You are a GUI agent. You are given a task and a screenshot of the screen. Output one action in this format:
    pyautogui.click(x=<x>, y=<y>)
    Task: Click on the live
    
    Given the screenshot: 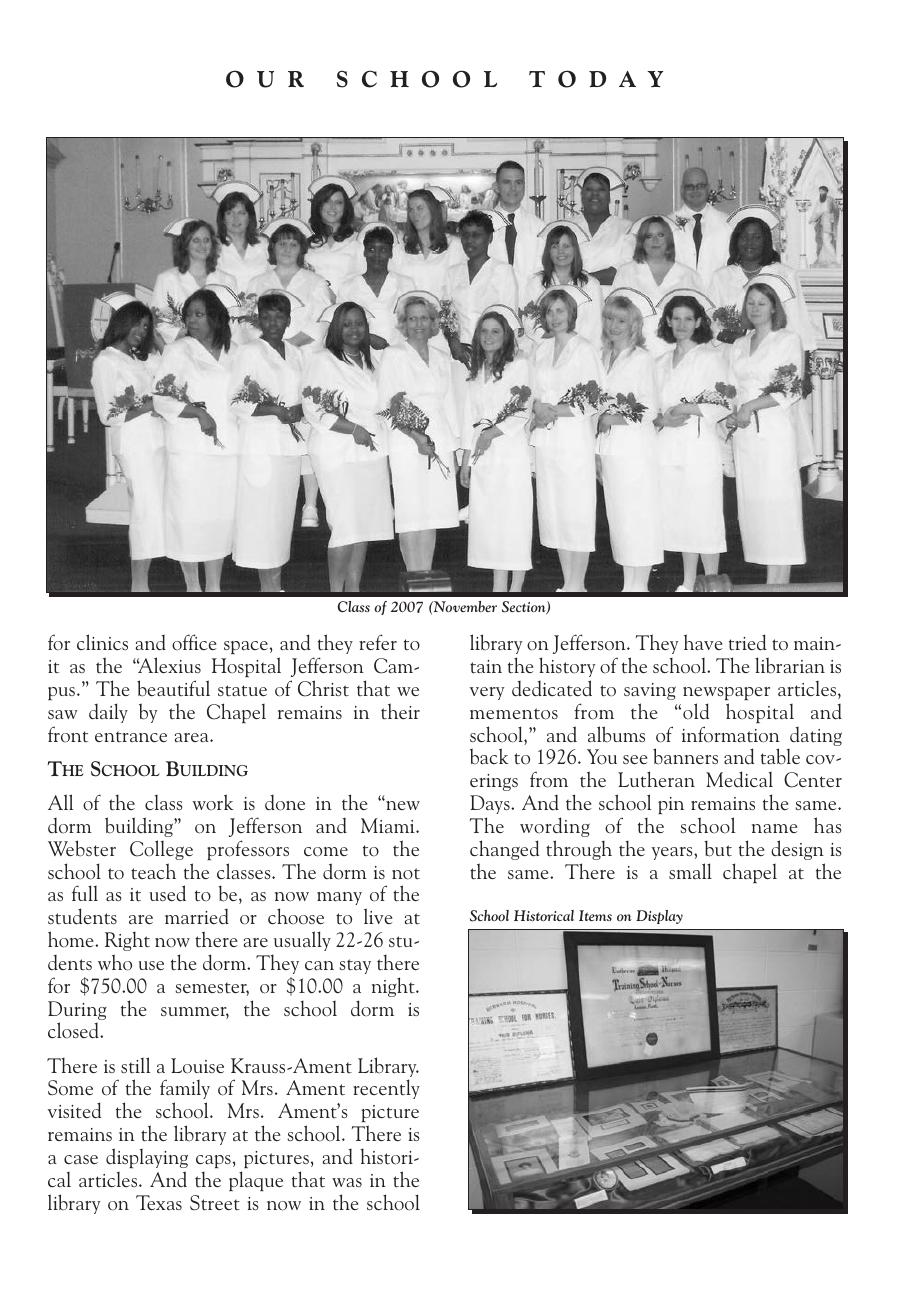 What is the action you would take?
    pyautogui.click(x=378, y=916)
